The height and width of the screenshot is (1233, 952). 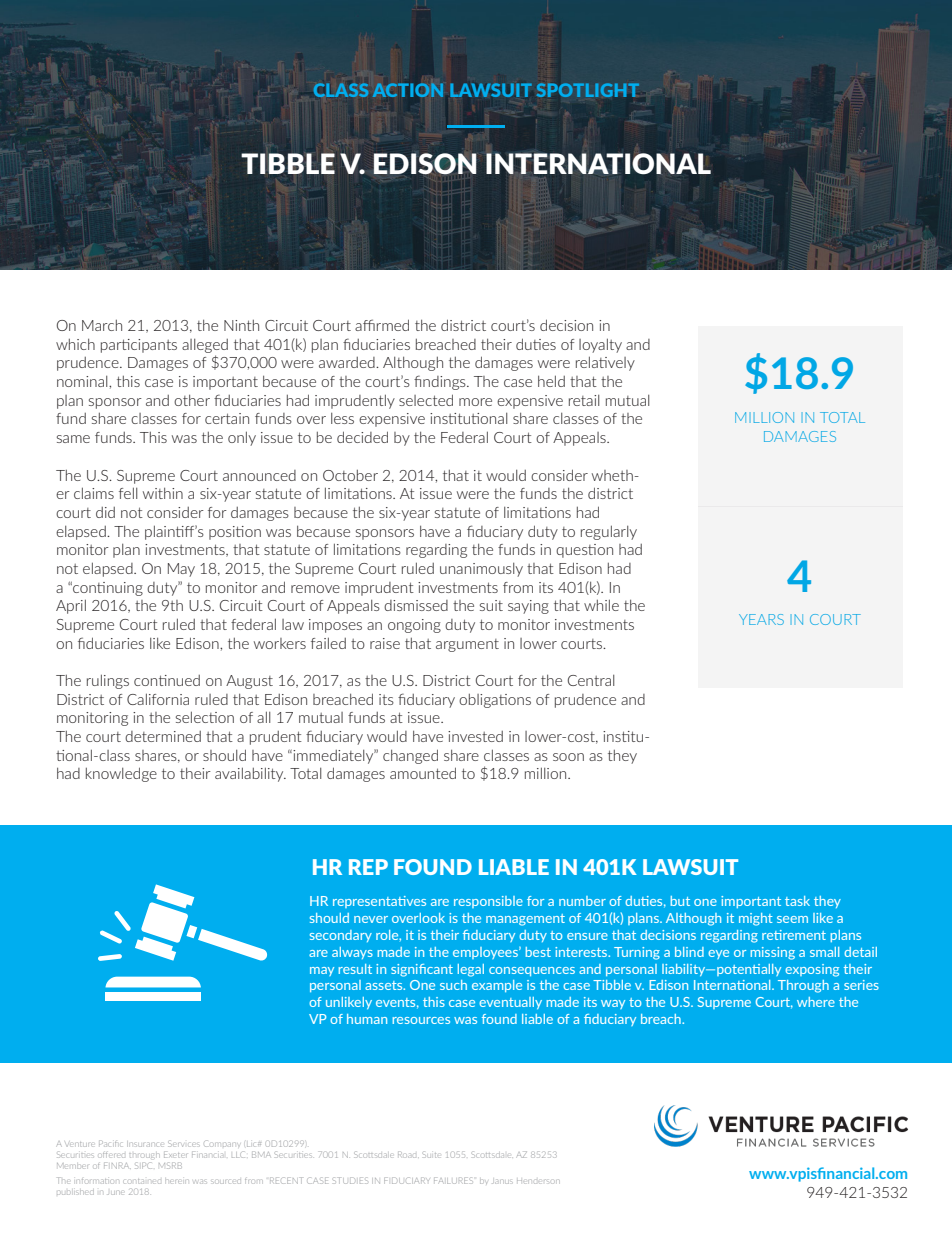 I want to click on FAILURES, so click(x=453, y=1180).
